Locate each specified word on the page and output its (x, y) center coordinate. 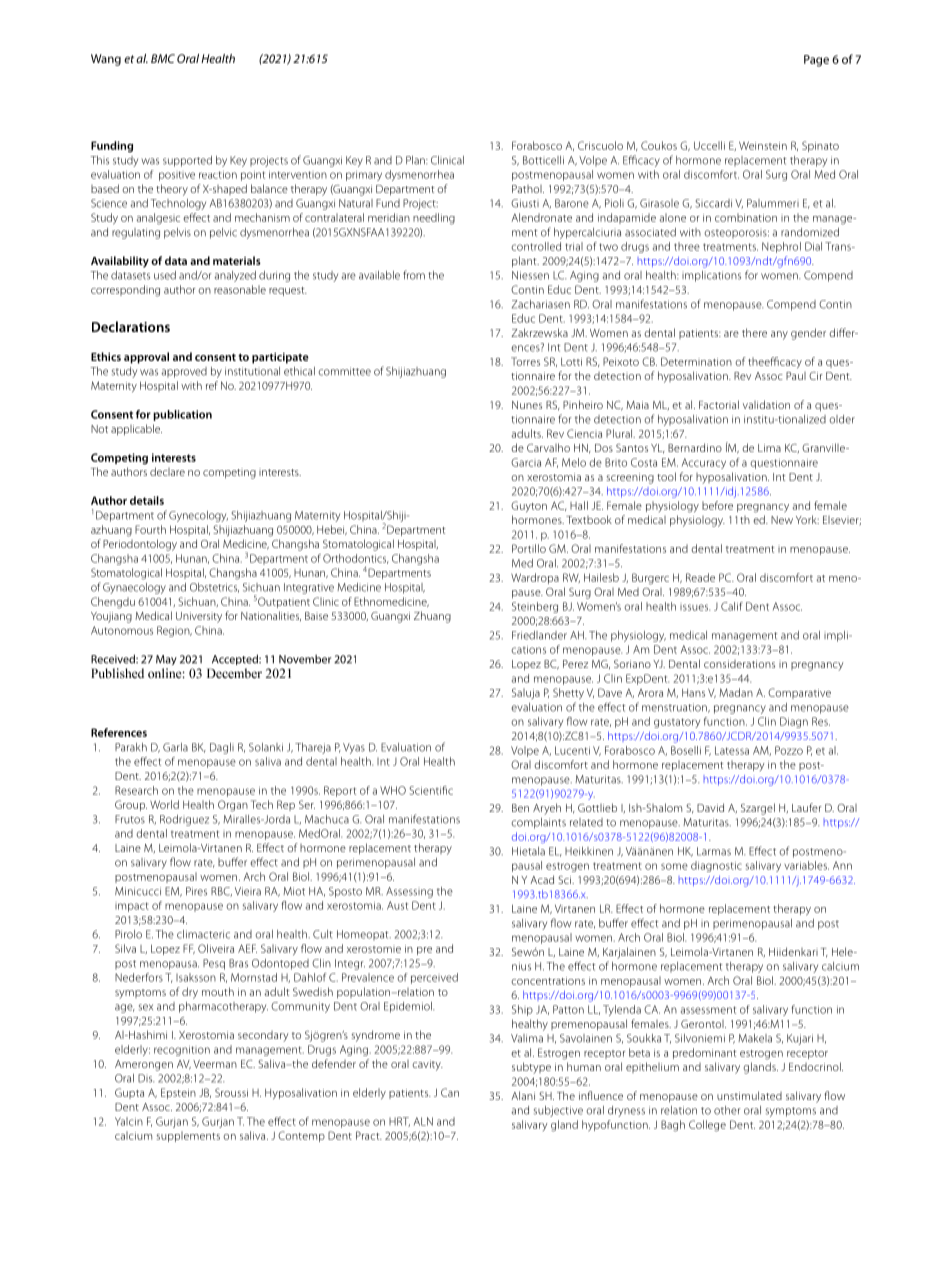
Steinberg (535, 607)
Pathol (528, 189)
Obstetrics (214, 588)
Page (816, 61)
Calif (732, 606)
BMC (163, 58)
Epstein (178, 1093)
